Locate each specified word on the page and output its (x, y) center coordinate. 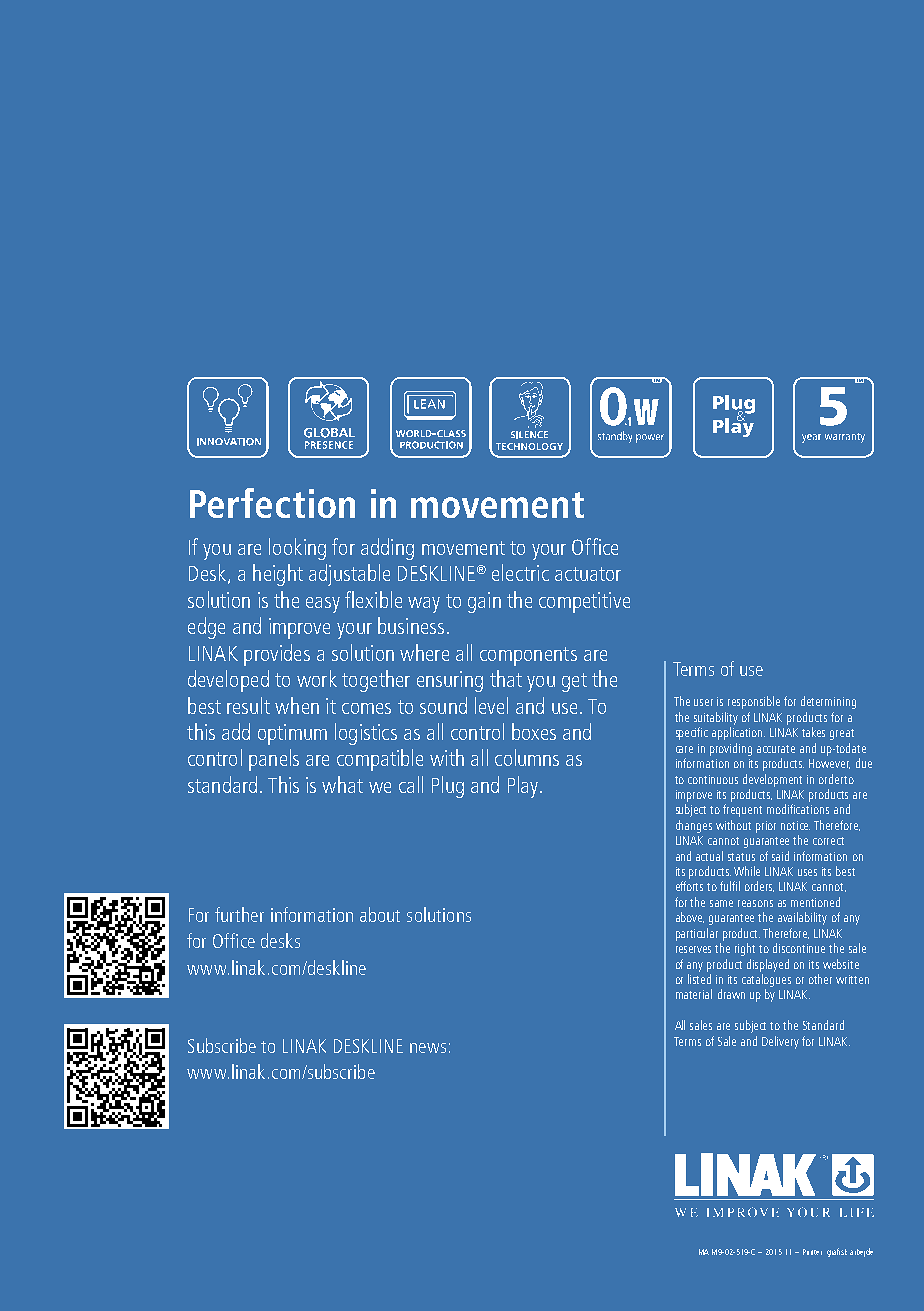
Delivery (780, 1042)
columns (527, 757)
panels (274, 760)
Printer (812, 1252)
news (428, 1048)
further (239, 914)
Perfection (272, 503)
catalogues (766, 980)
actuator (588, 574)
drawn (731, 994)
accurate (776, 749)
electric (520, 572)
